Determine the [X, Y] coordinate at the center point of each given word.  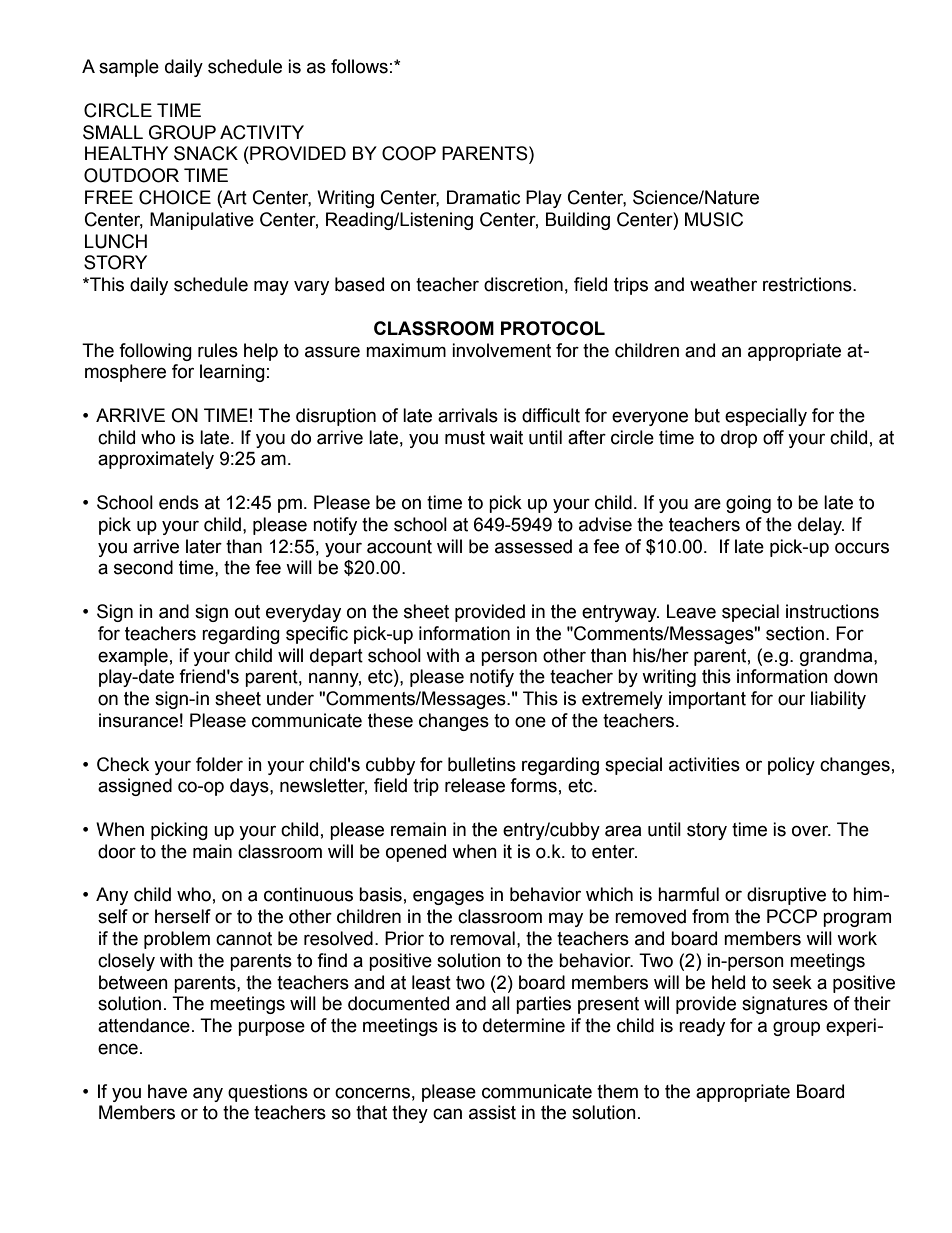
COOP [409, 153]
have [167, 1091]
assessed [533, 546]
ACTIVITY [262, 132]
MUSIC [714, 219]
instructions [832, 611]
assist [492, 1112]
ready [702, 1027]
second [143, 567]
